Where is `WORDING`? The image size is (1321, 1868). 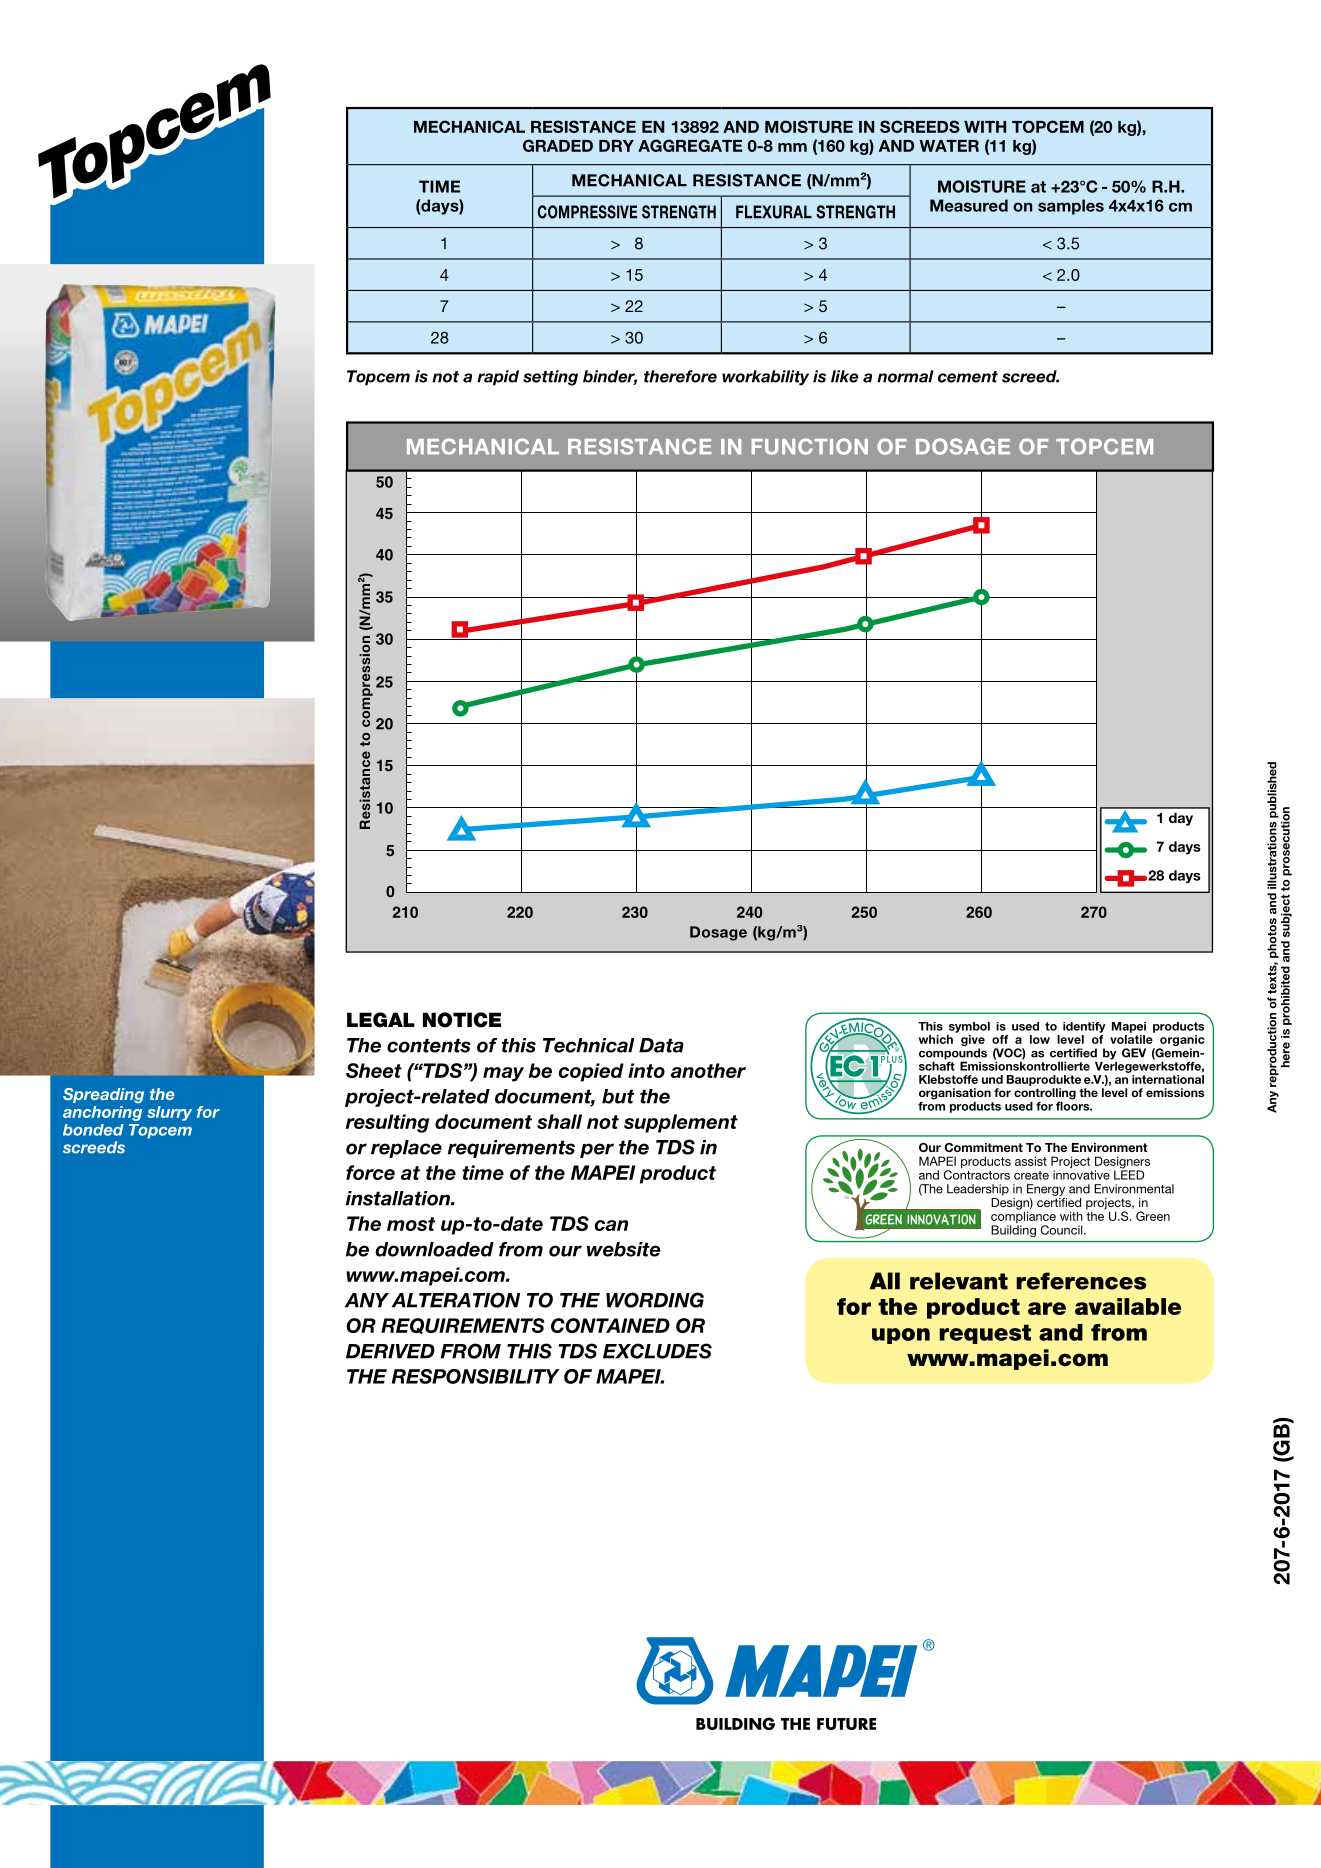
WORDING is located at coordinates (655, 1300).
